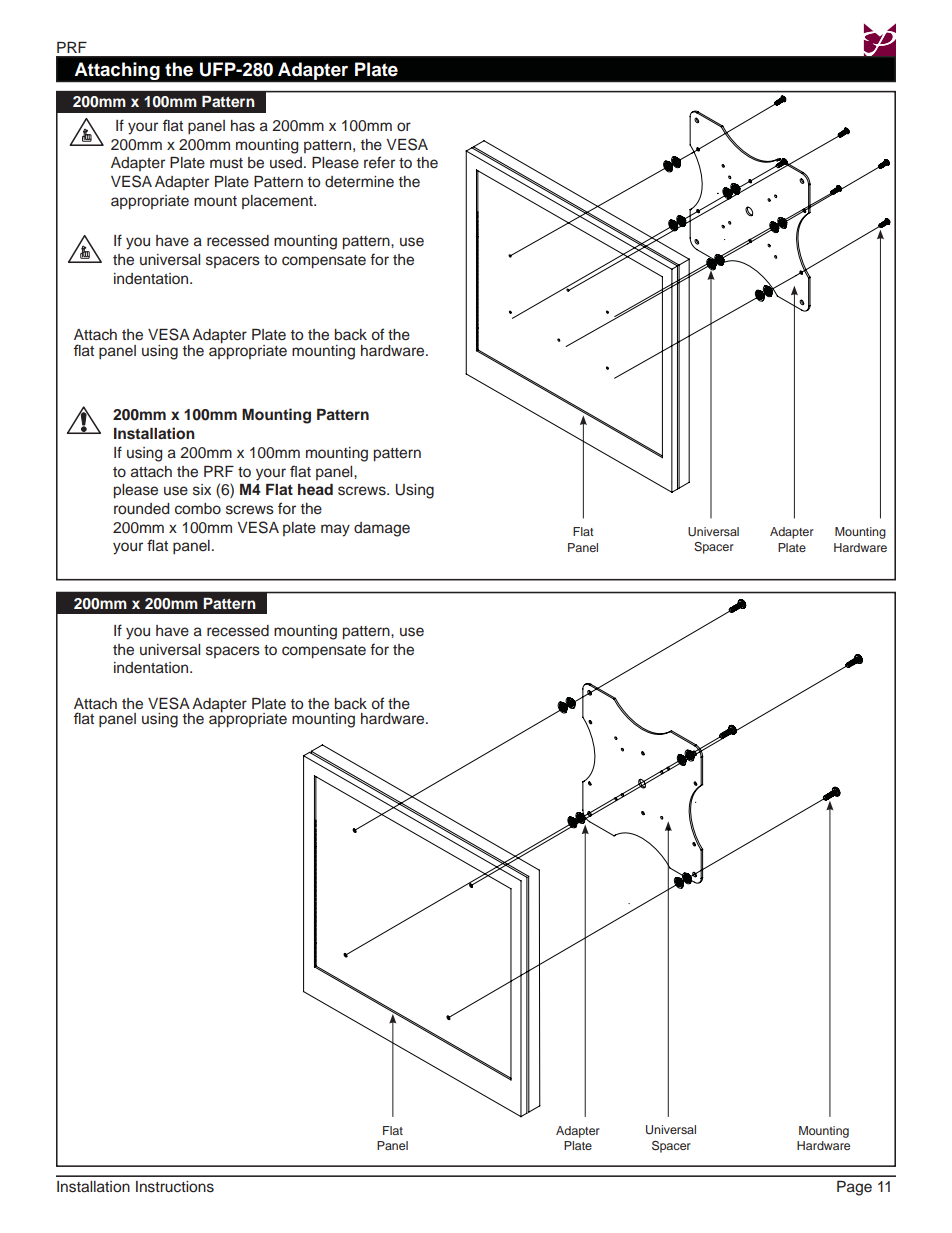 Image resolution: width=952 pixels, height=1233 pixels. I want to click on determine, so click(359, 181).
